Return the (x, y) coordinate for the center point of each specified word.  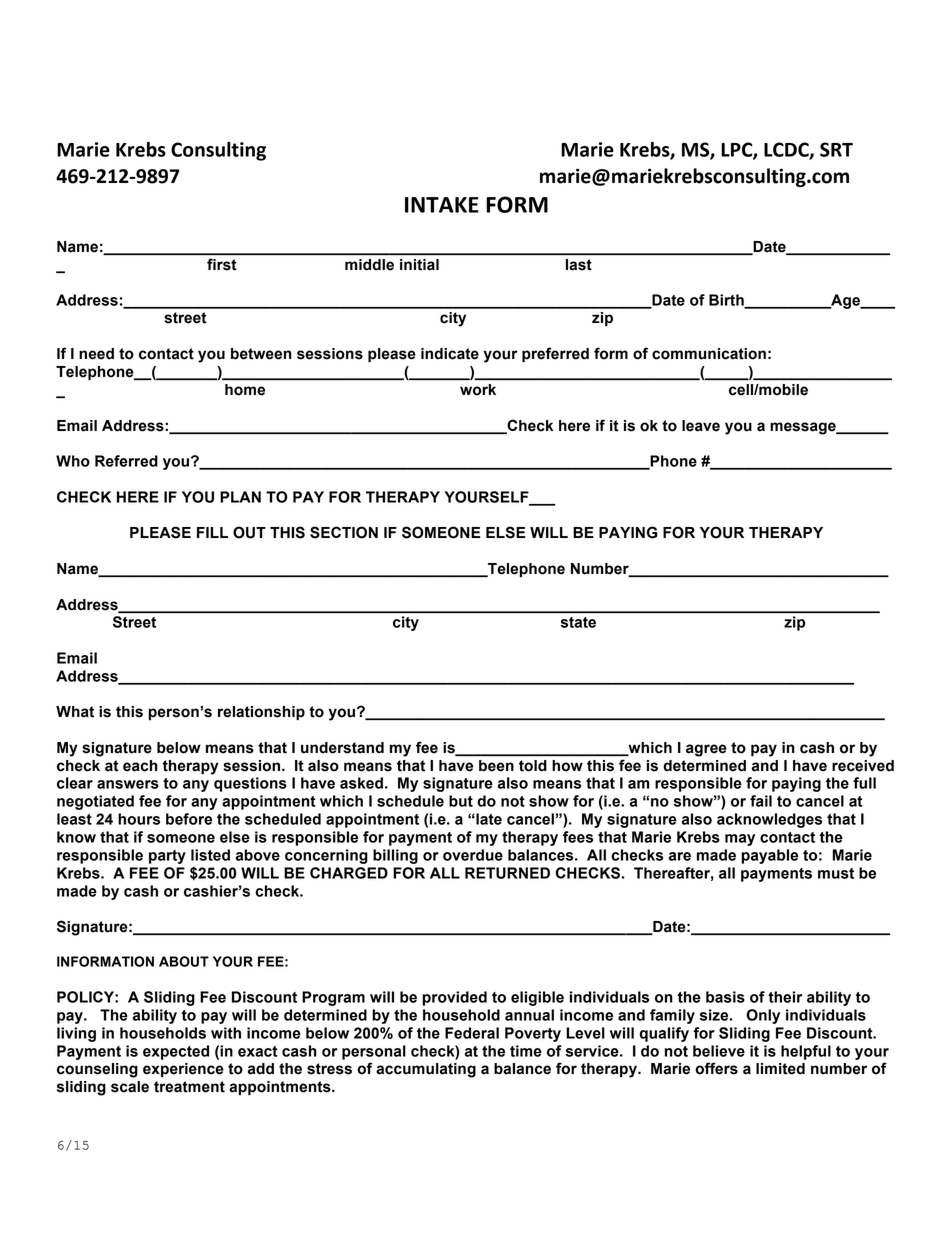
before (189, 819)
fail (761, 801)
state (578, 622)
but (461, 801)
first (221, 265)
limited (780, 1069)
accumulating (426, 1070)
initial (419, 265)
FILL (212, 532)
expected (176, 1052)
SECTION (344, 532)
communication (709, 354)
